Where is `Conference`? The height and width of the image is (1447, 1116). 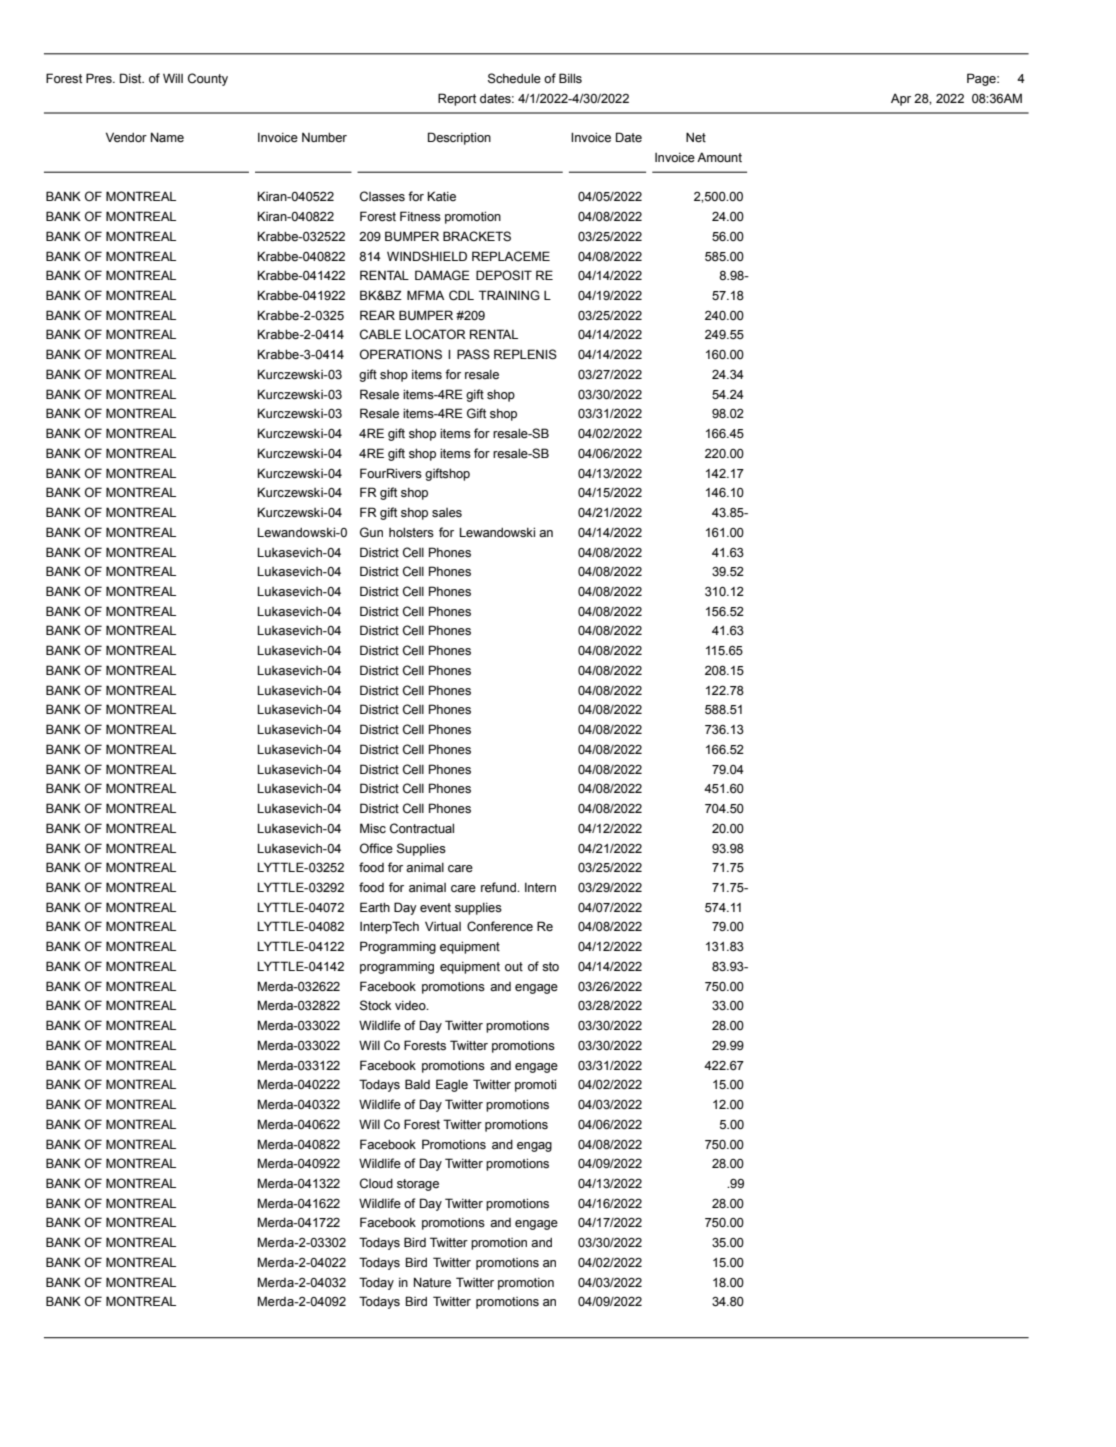 Conference is located at coordinates (500, 926).
